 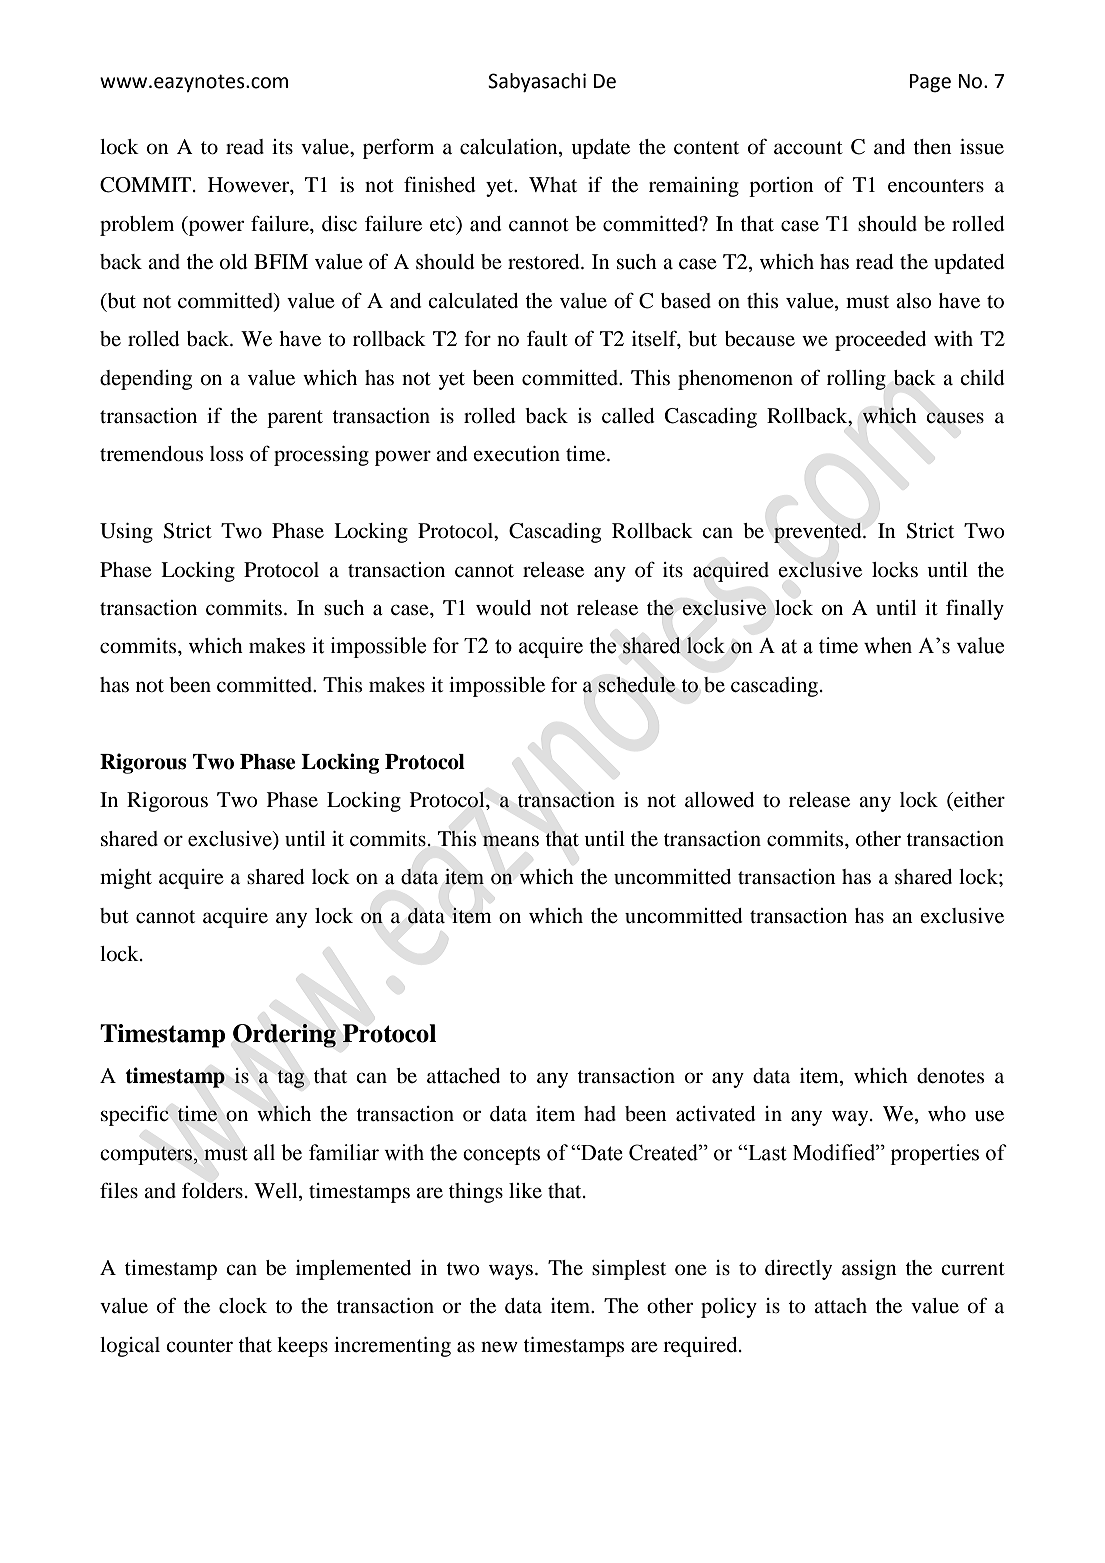 What do you see at coordinates (932, 147) in the screenshot?
I see `then` at bounding box center [932, 147].
